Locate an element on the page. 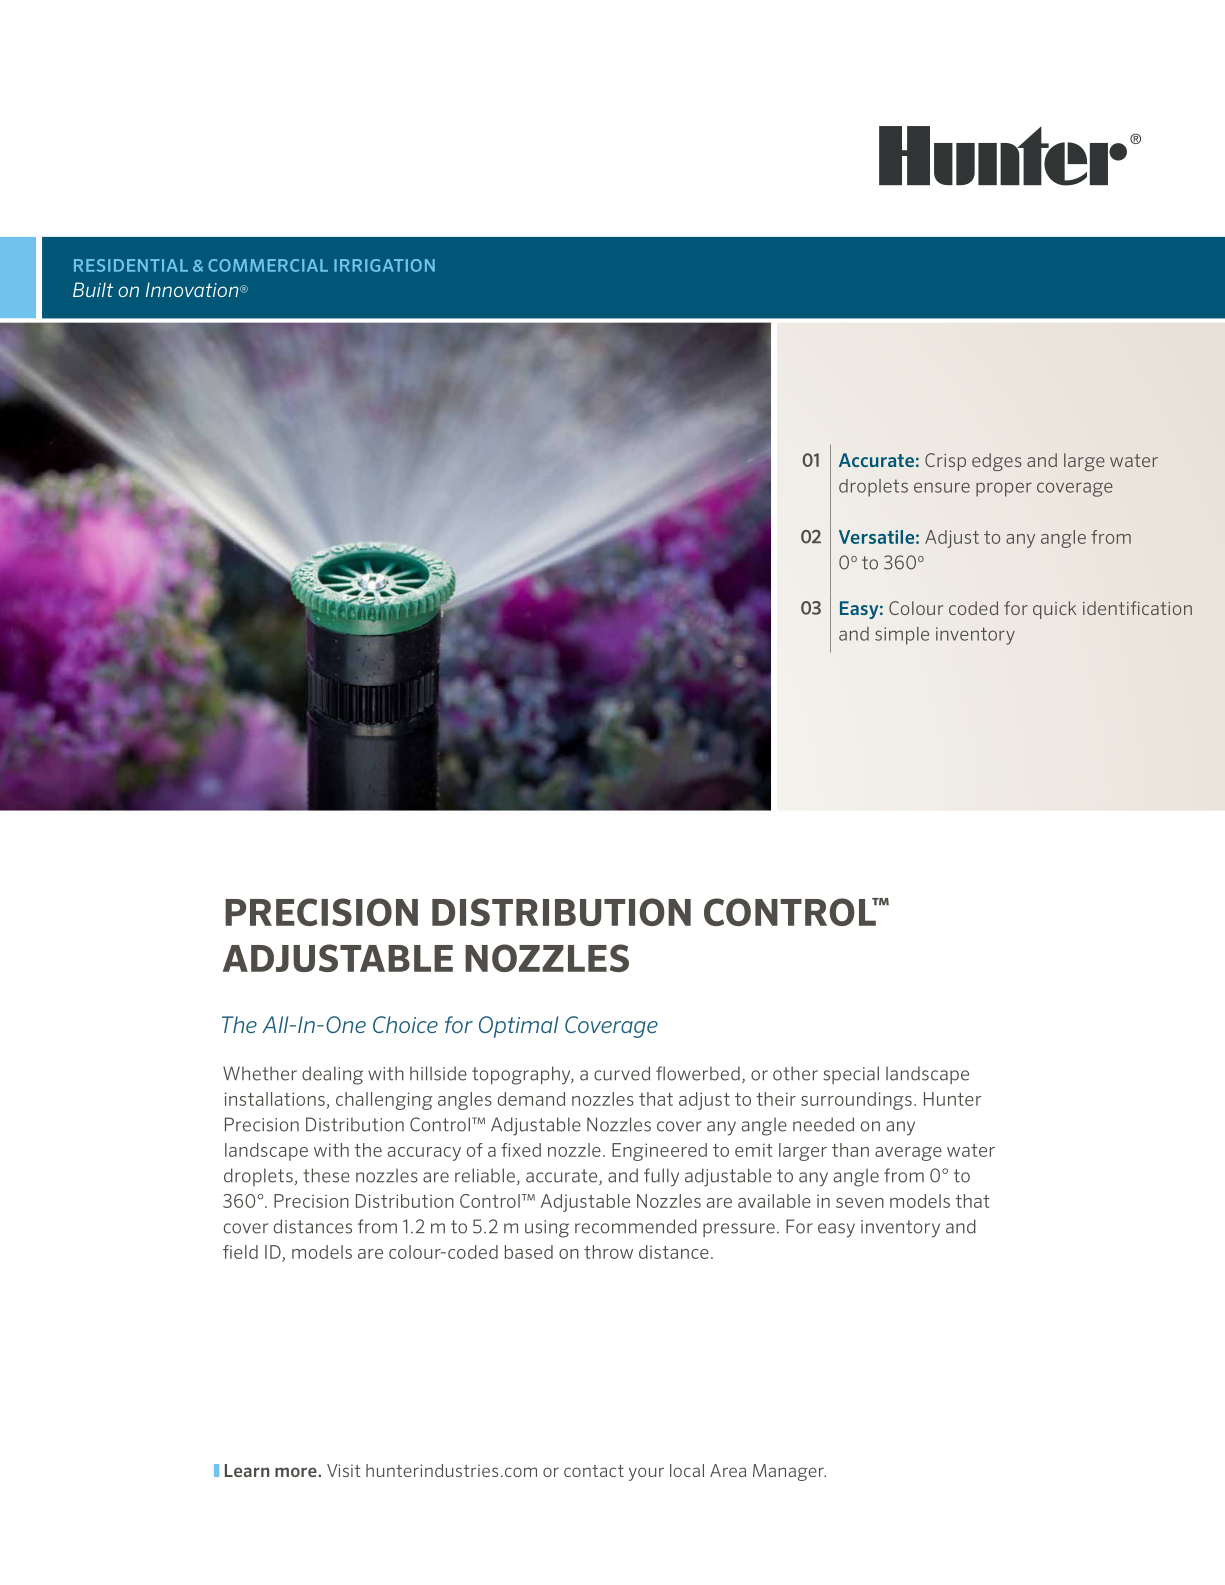 This page has height=1585, width=1225. special is located at coordinates (851, 1075).
